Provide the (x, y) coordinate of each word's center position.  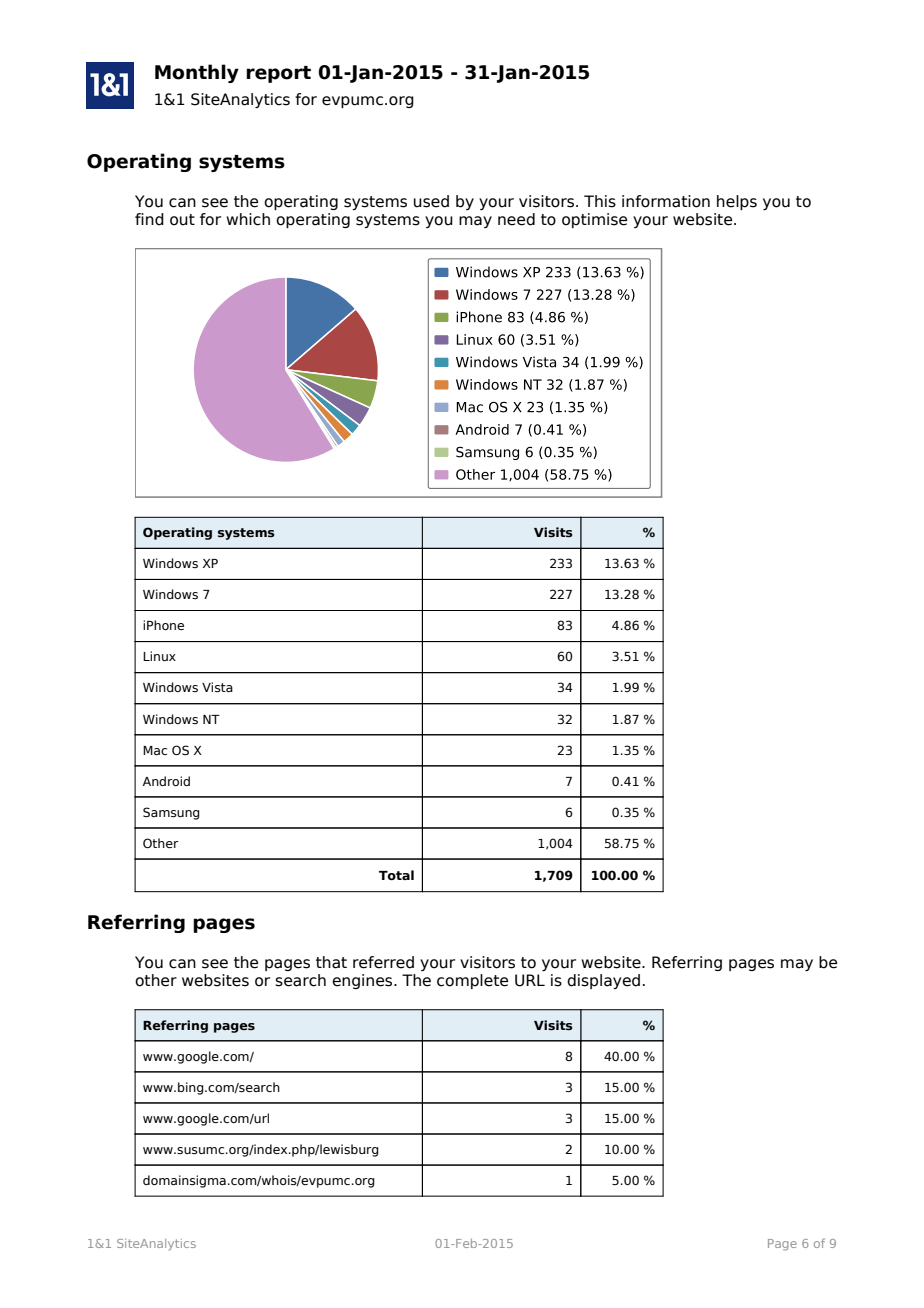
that (331, 962)
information (666, 201)
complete (472, 981)
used (431, 201)
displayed (603, 981)
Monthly (197, 73)
